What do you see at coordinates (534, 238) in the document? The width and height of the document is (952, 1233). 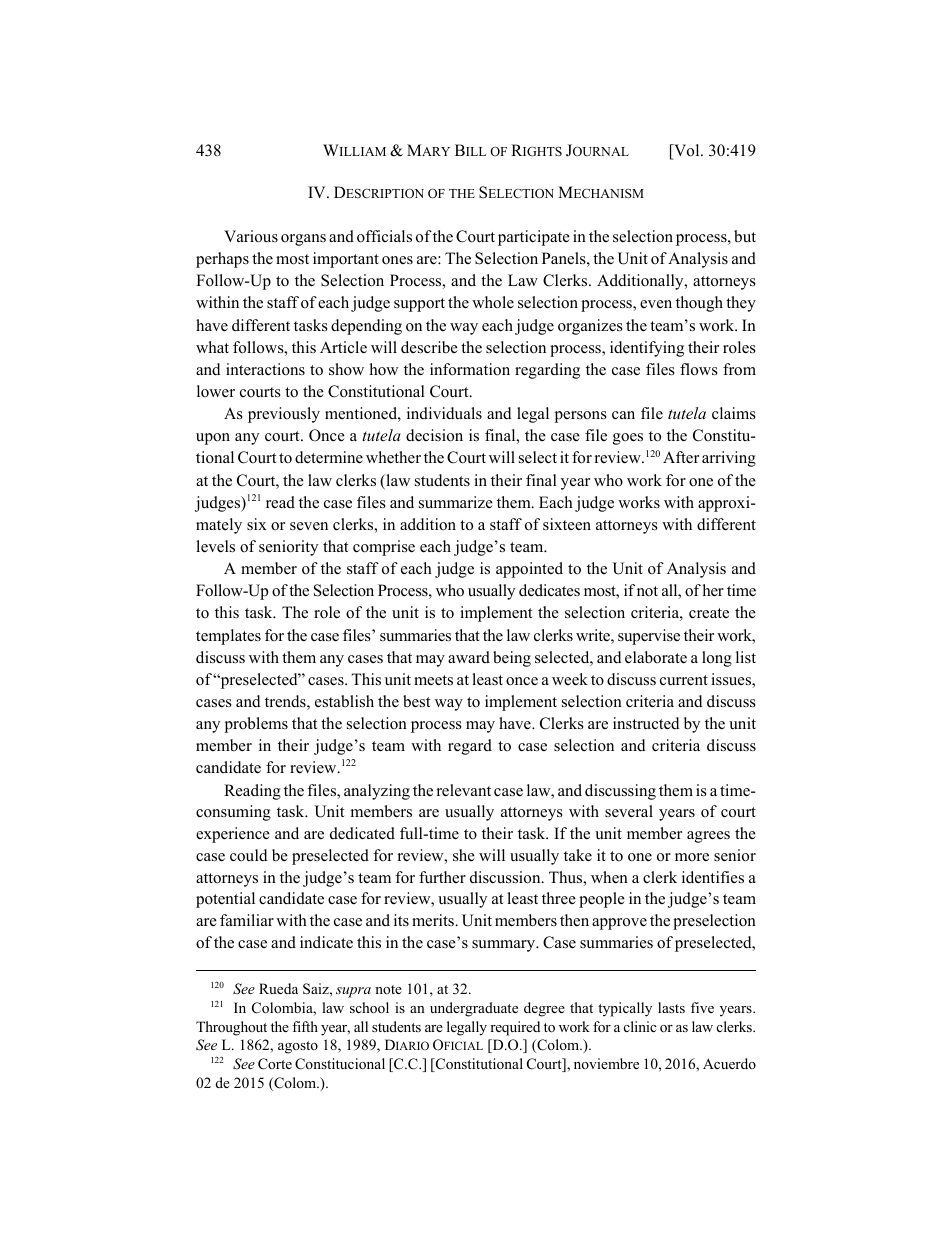 I see `participate` at bounding box center [534, 238].
